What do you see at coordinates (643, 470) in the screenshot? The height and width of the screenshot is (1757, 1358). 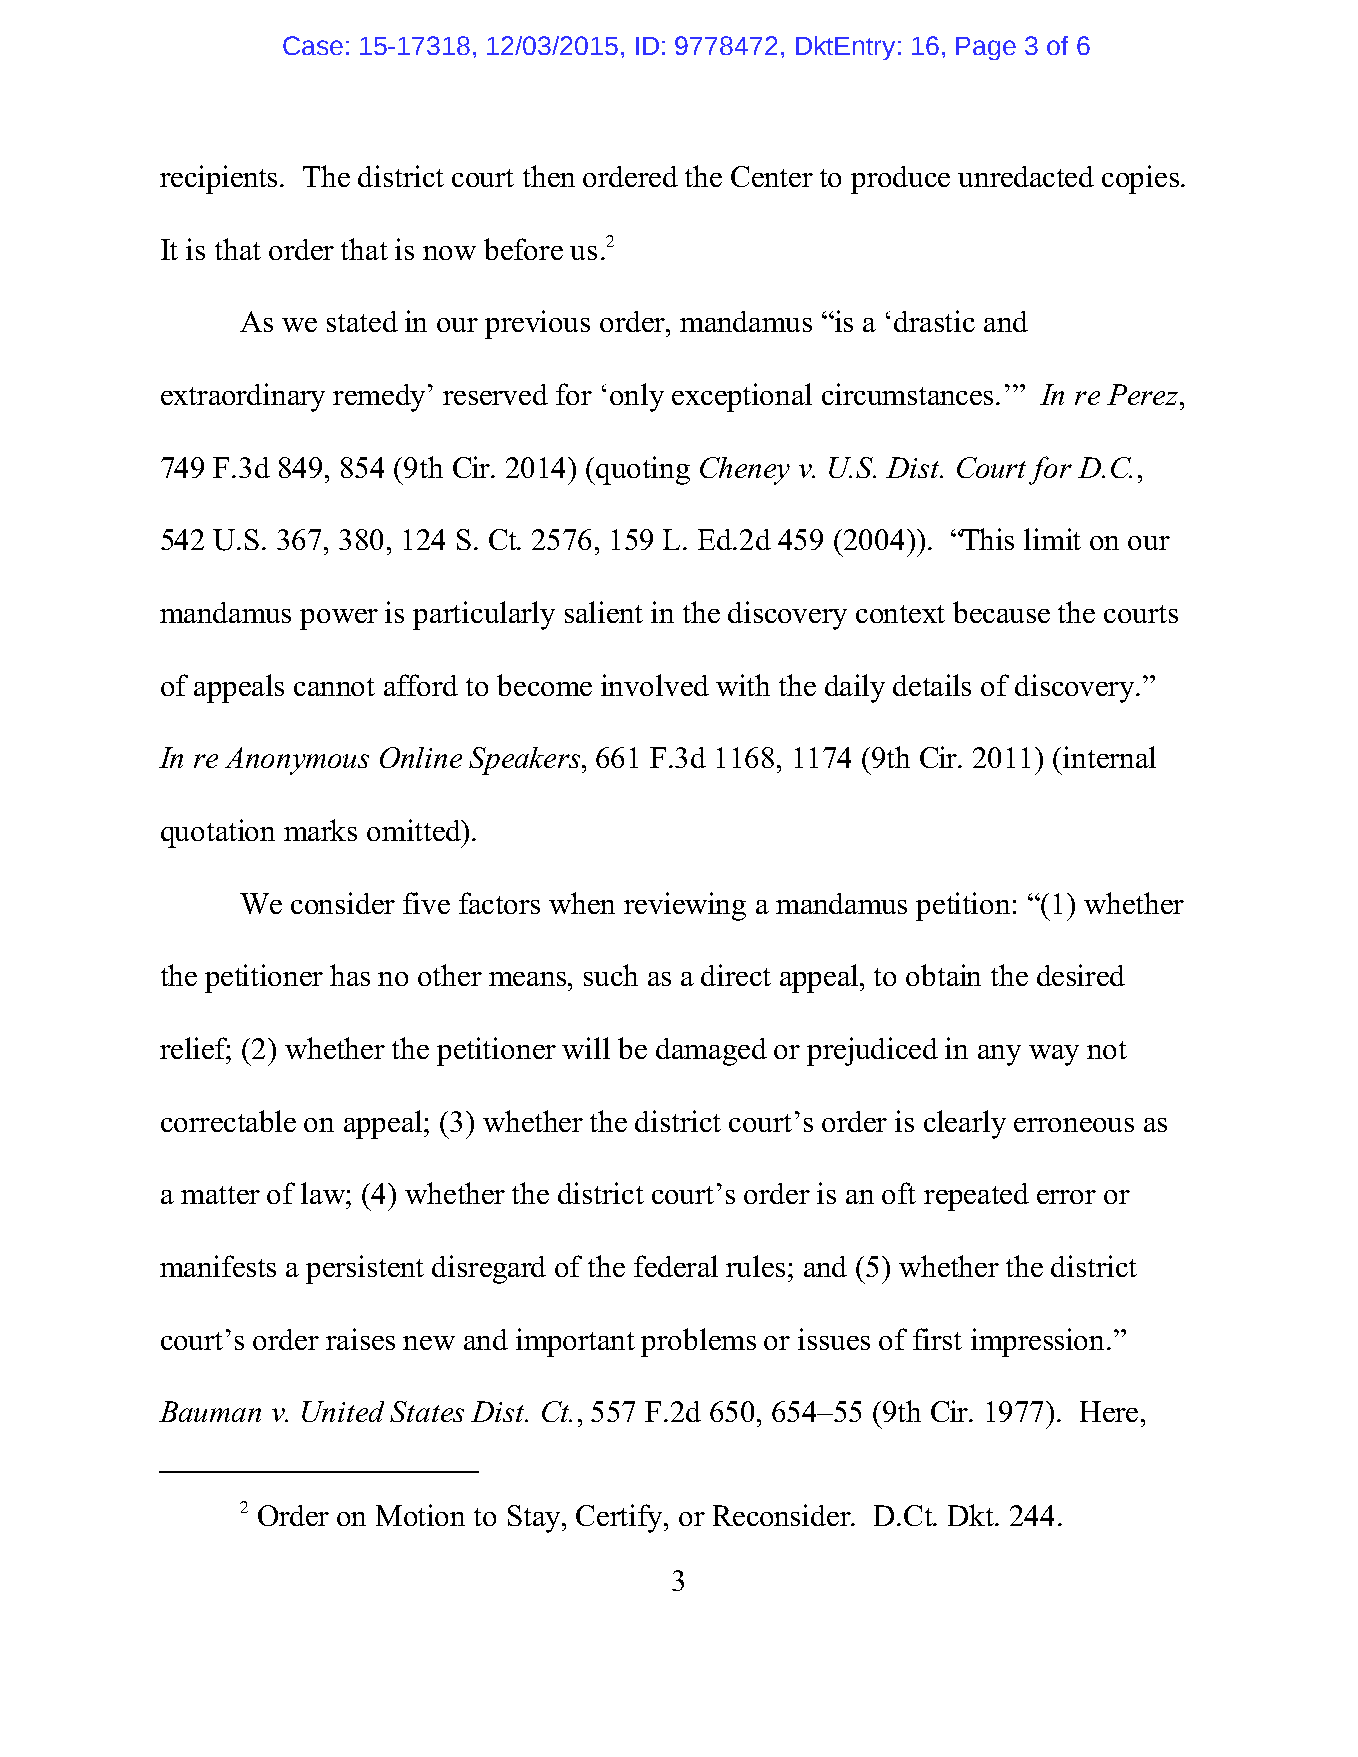 I see `quoting` at bounding box center [643, 470].
